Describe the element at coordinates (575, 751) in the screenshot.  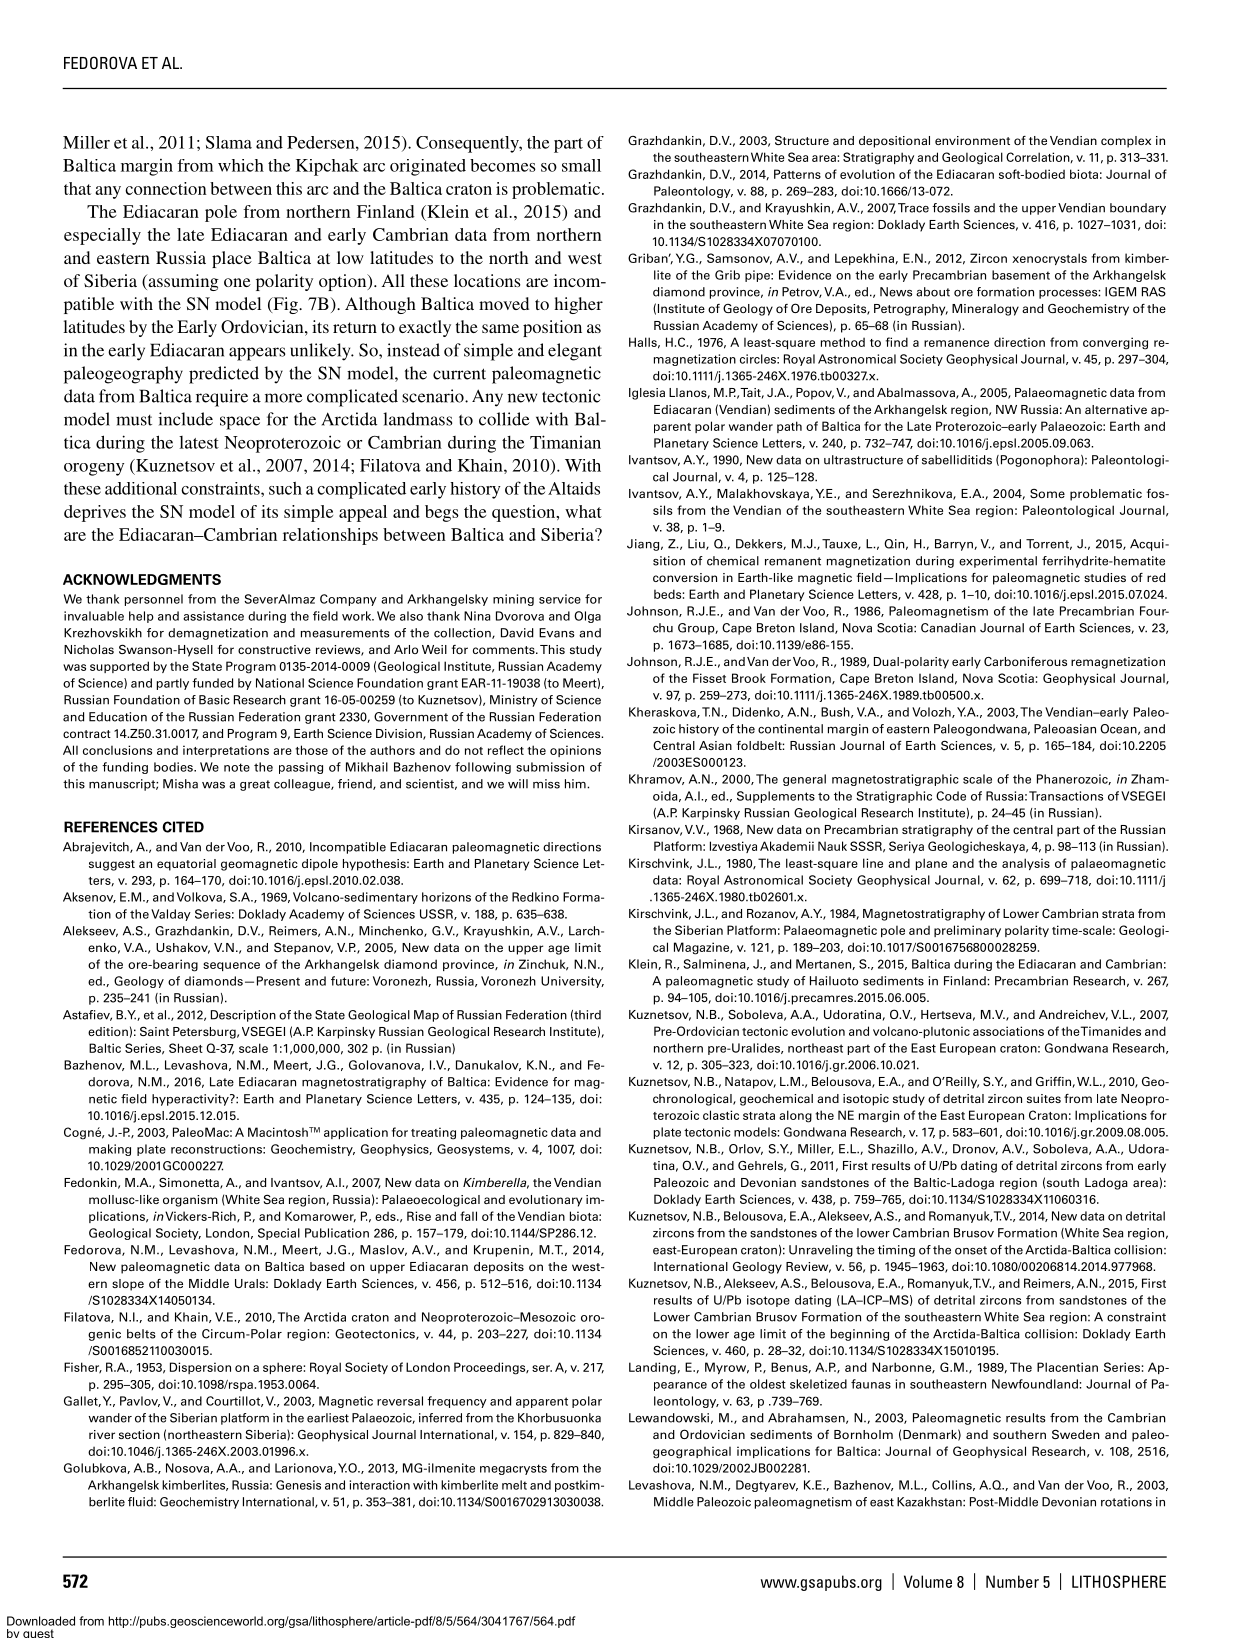
I see `opinions` at that location.
